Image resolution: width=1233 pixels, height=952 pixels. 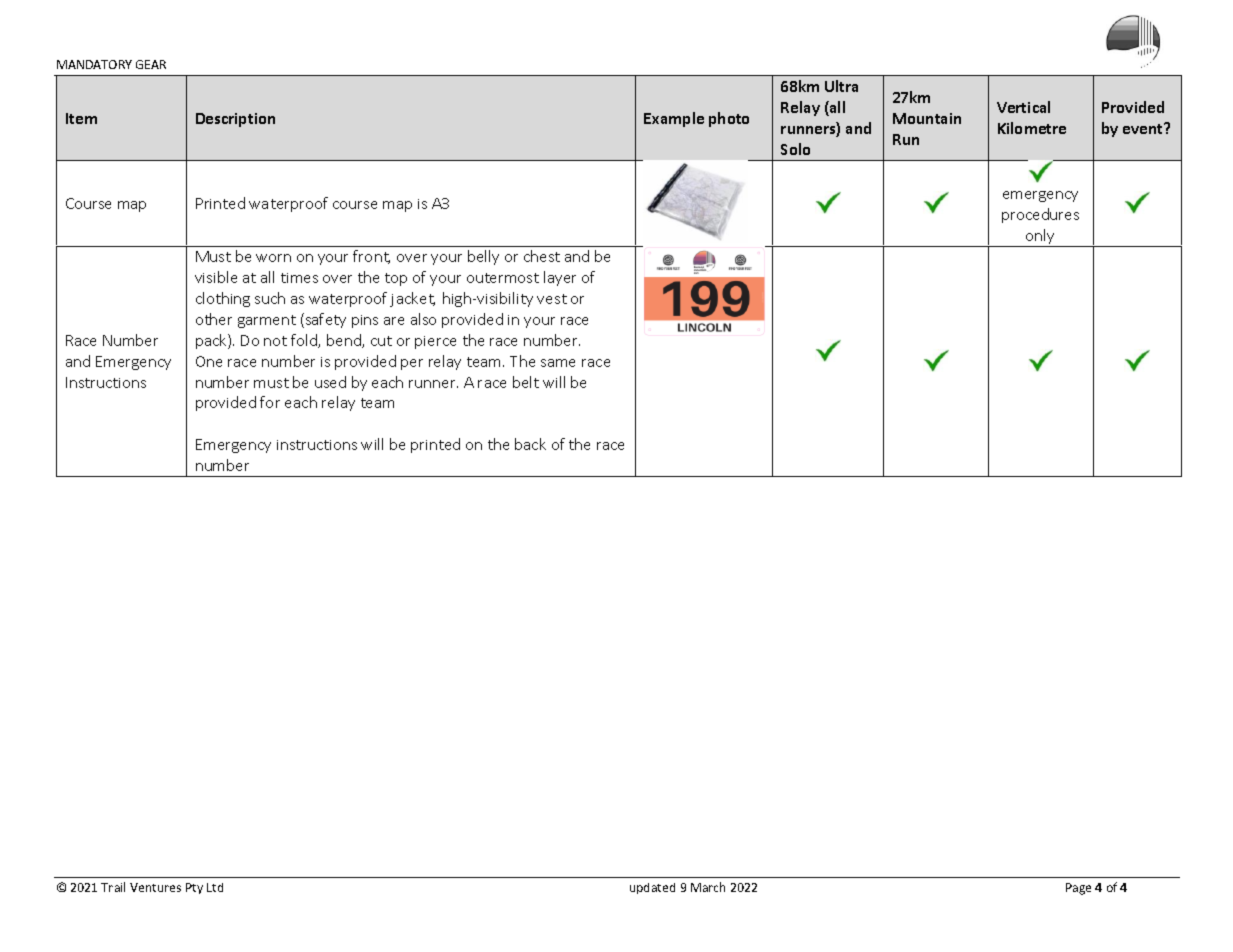 What do you see at coordinates (558, 363) in the screenshot?
I see `same` at bounding box center [558, 363].
